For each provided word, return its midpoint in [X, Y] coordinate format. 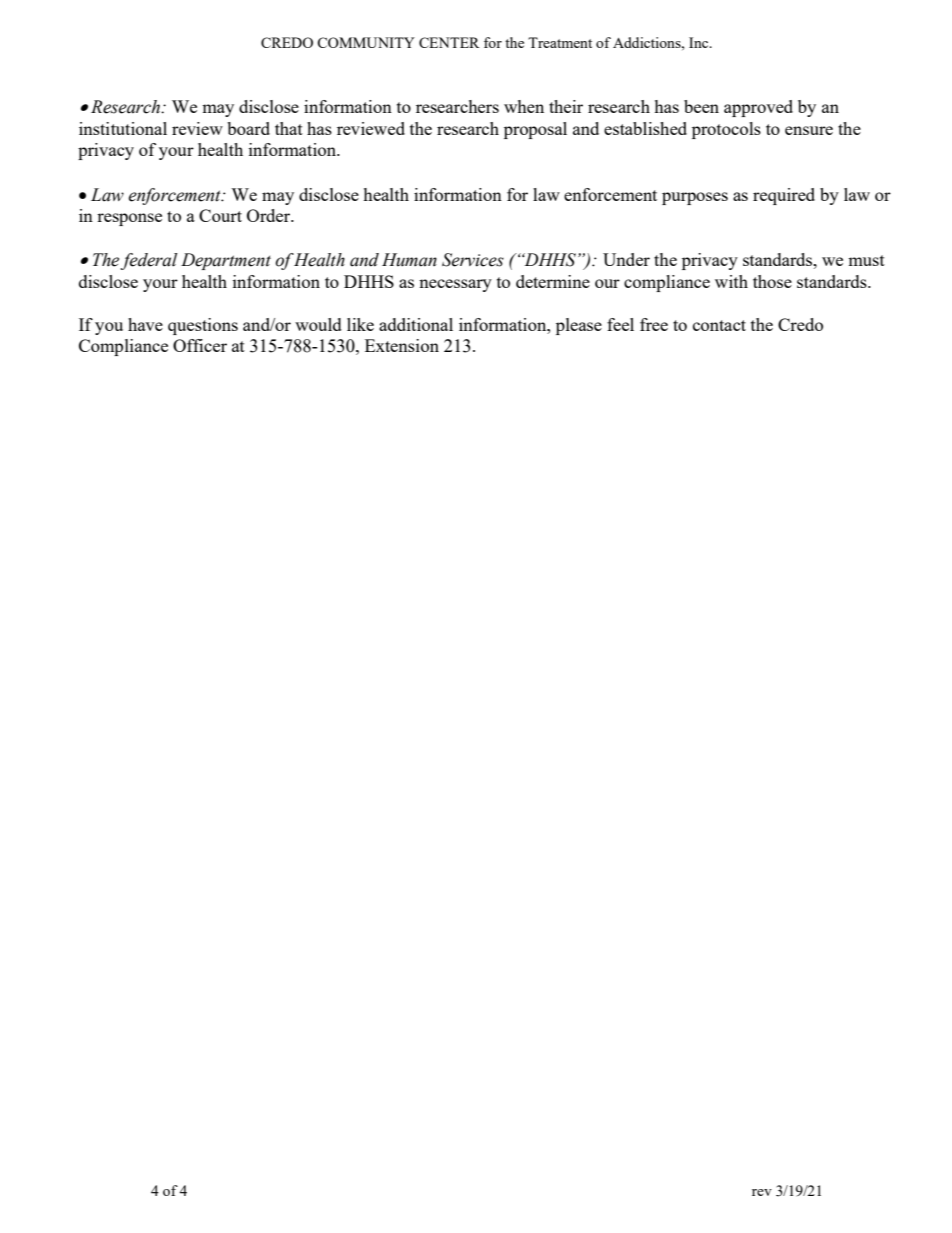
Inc [700, 42]
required [784, 196]
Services [473, 260]
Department [226, 261]
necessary [455, 285]
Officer [200, 345]
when [524, 106]
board [248, 128]
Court [220, 215]
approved [758, 108]
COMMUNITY [366, 42]
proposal [535, 130]
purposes [695, 198]
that [289, 128]
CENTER [449, 42]
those [772, 281]
